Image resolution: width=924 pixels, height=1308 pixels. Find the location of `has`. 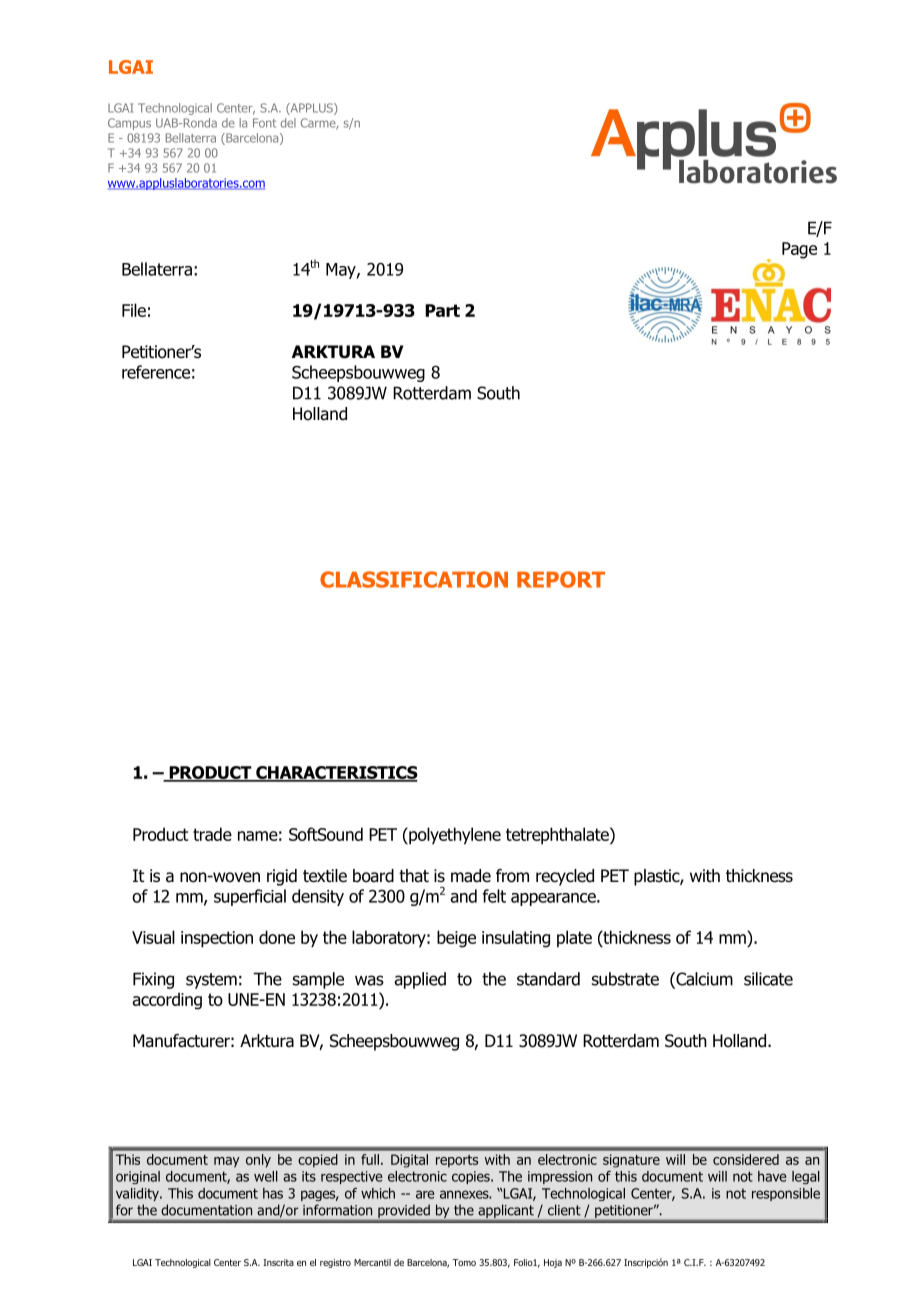

has is located at coordinates (273, 1193).
